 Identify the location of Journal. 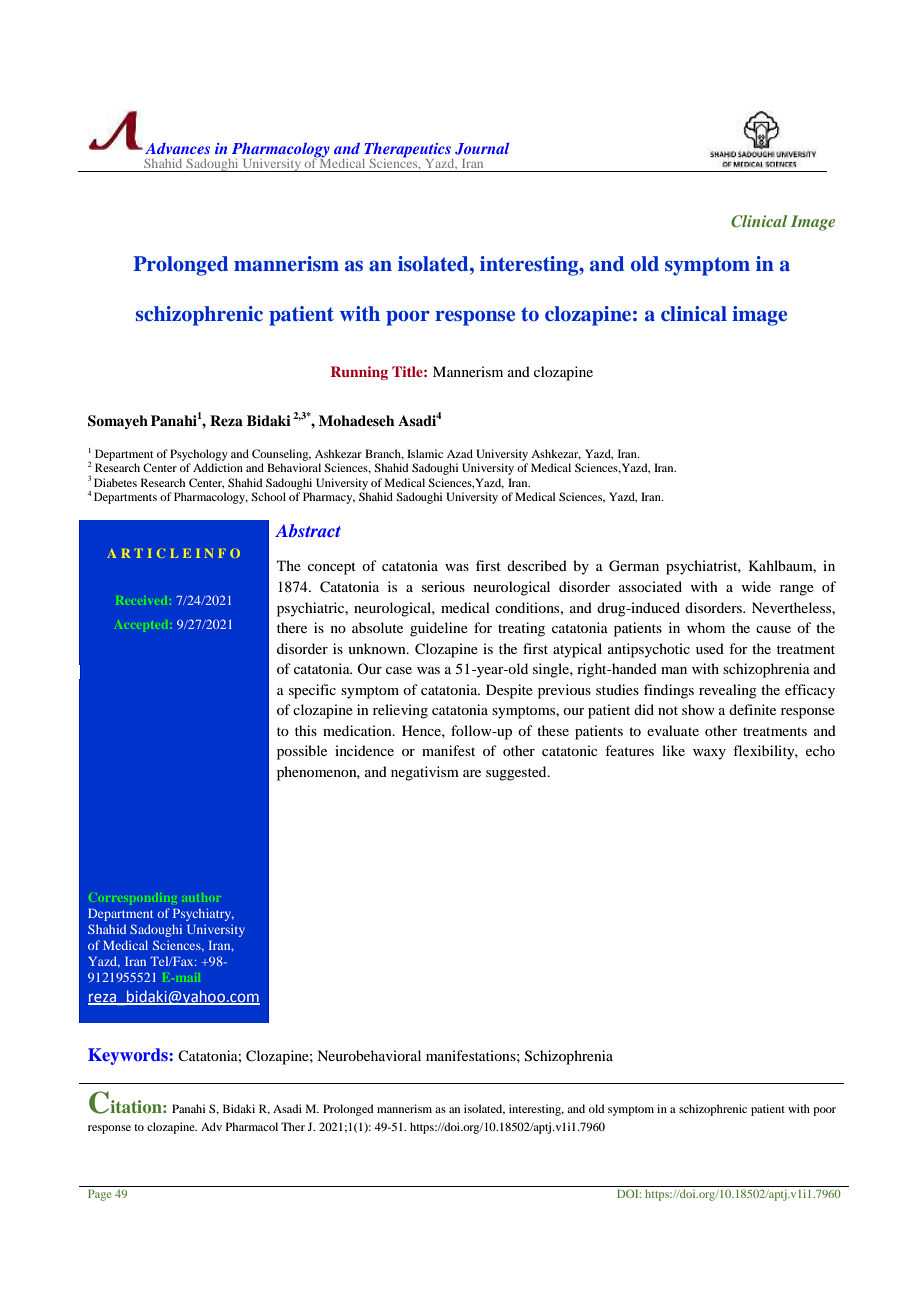
(482, 148).
